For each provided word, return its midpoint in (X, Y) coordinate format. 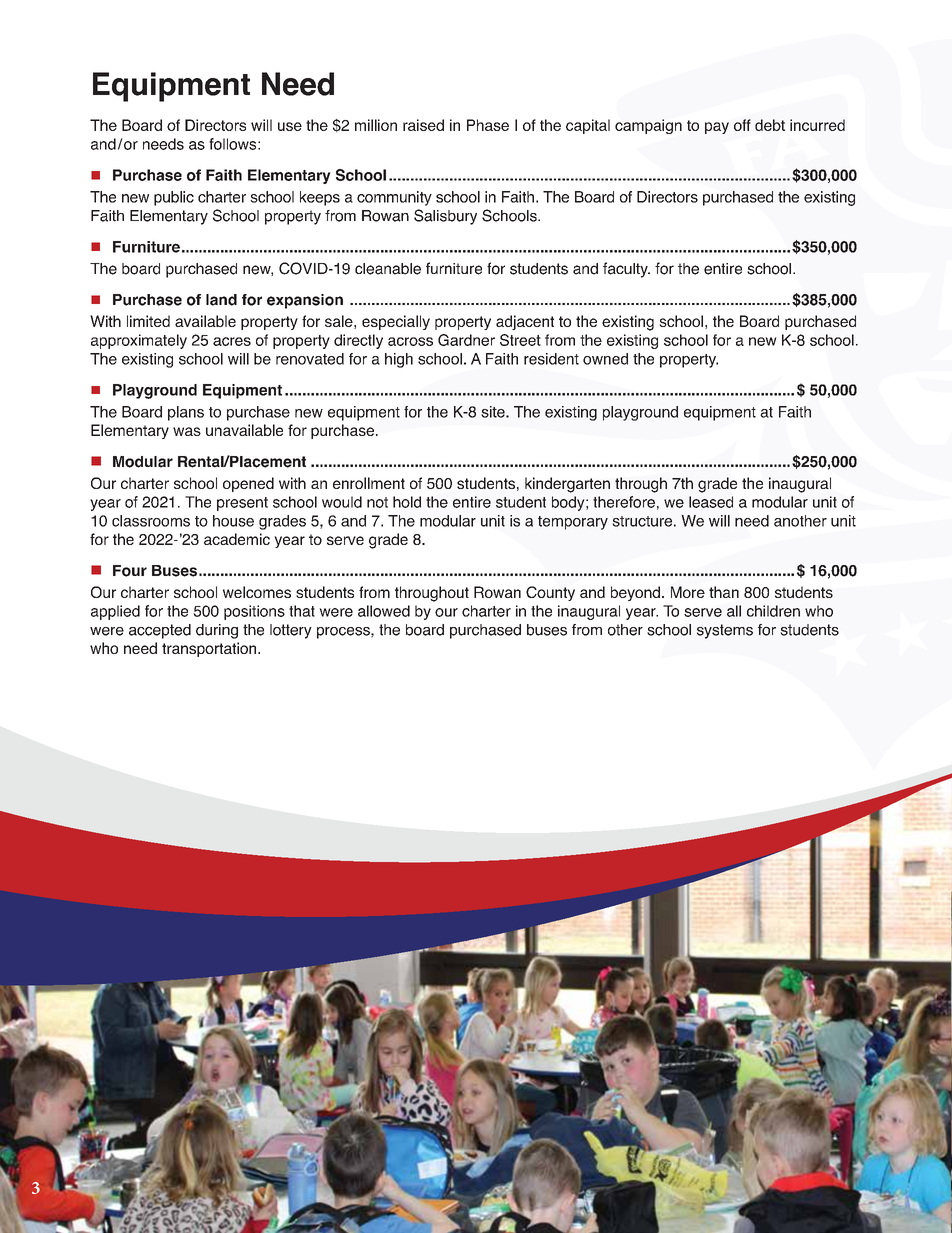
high (399, 360)
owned (605, 359)
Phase (488, 125)
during (217, 631)
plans (186, 413)
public (174, 198)
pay (717, 128)
